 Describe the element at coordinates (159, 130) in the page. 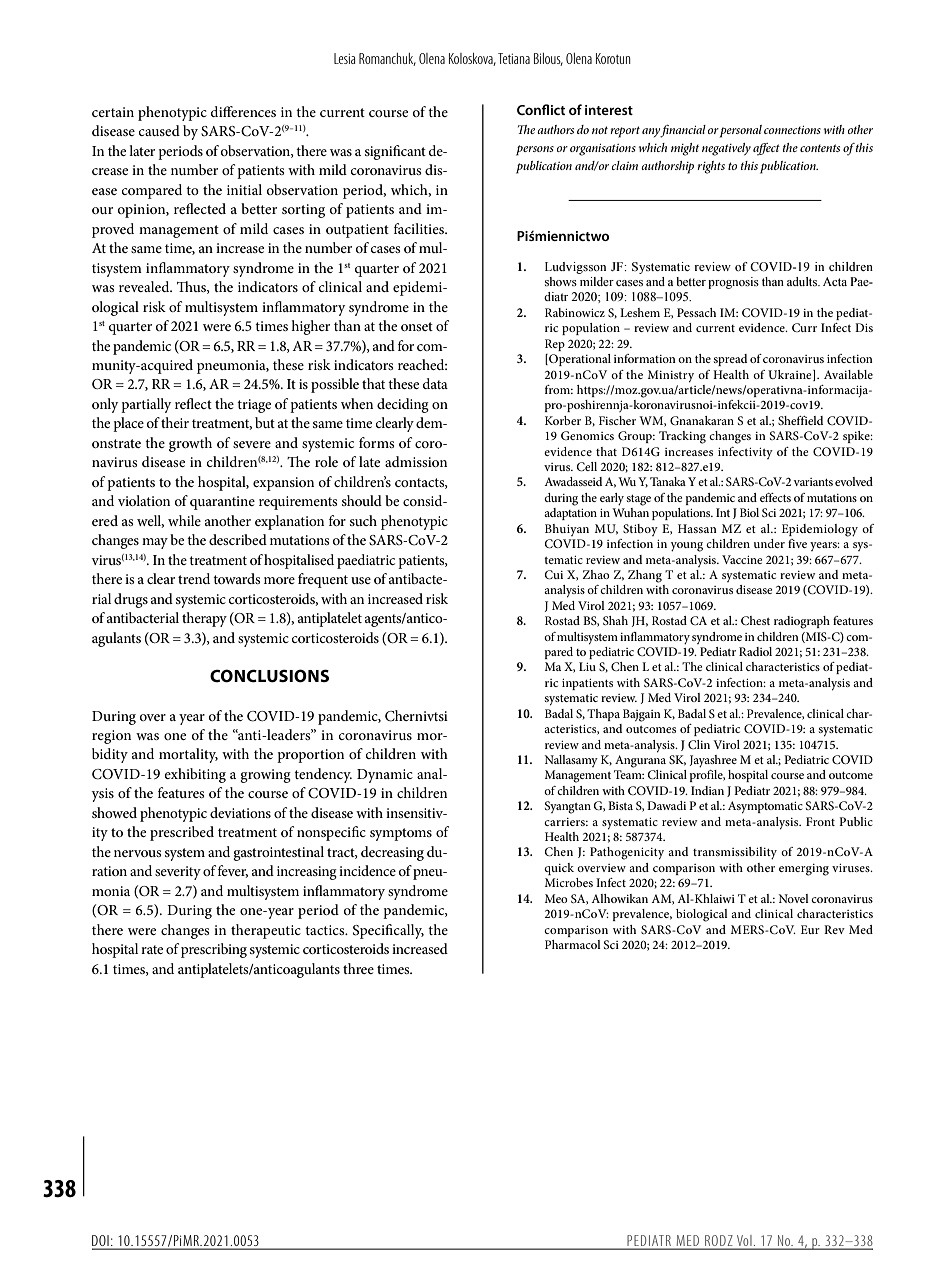

I see `caused` at that location.
